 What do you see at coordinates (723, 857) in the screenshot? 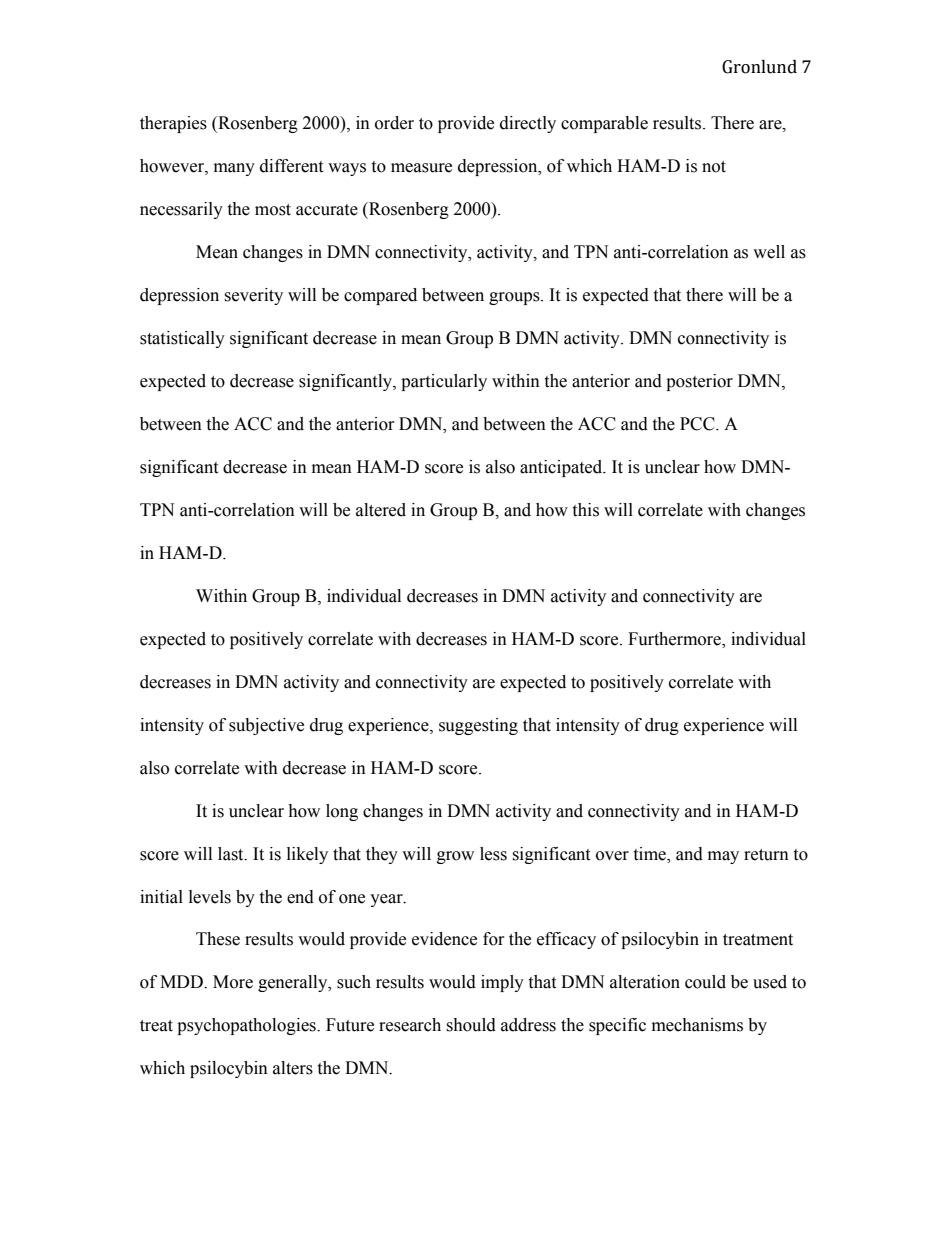
I see `may` at bounding box center [723, 857].
